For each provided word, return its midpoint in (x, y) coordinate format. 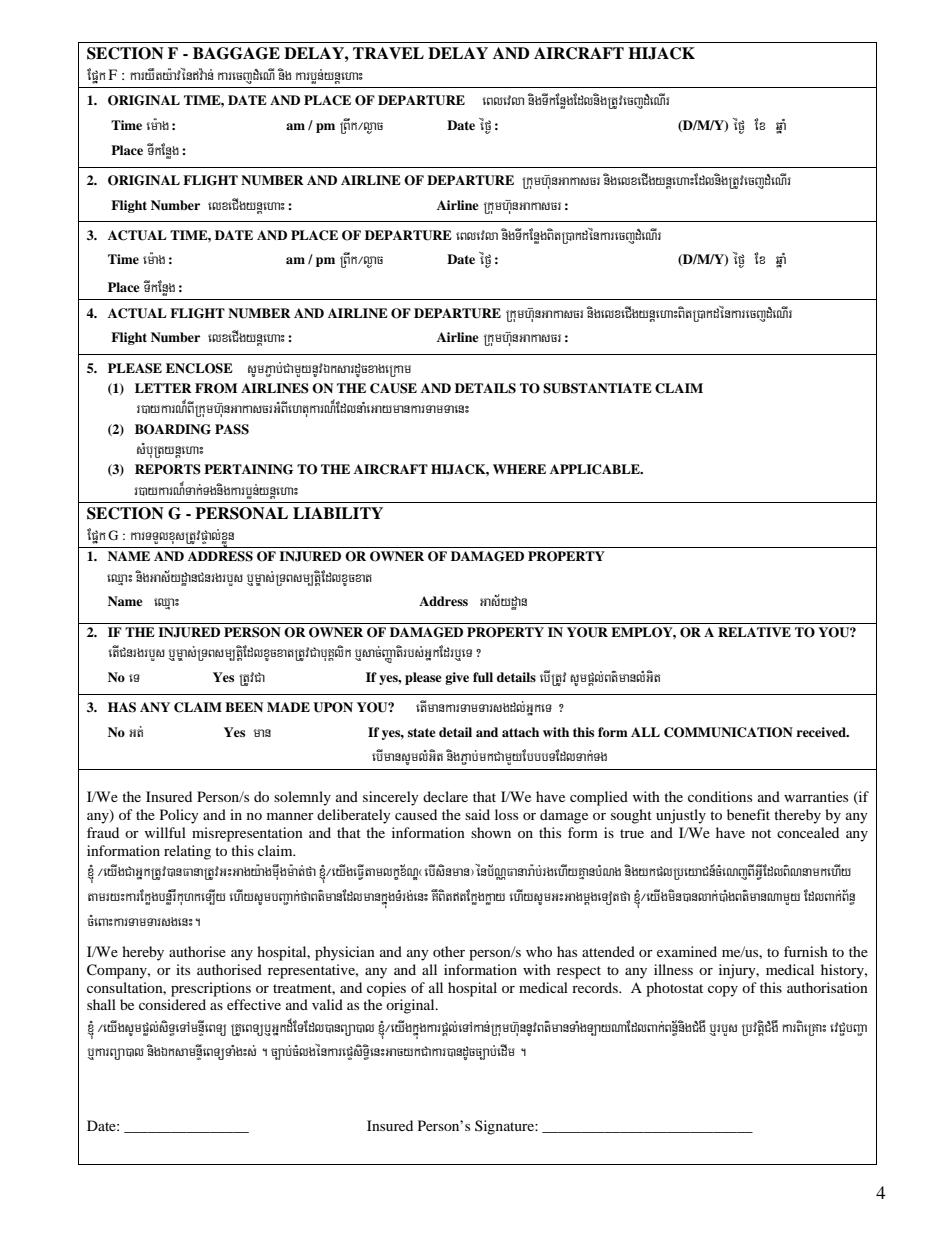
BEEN (244, 707)
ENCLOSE (199, 368)
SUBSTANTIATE (597, 388)
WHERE (519, 469)
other (449, 951)
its (183, 969)
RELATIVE (754, 632)
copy (723, 991)
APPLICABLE (596, 469)
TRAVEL (388, 53)
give (457, 678)
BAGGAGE (236, 53)
